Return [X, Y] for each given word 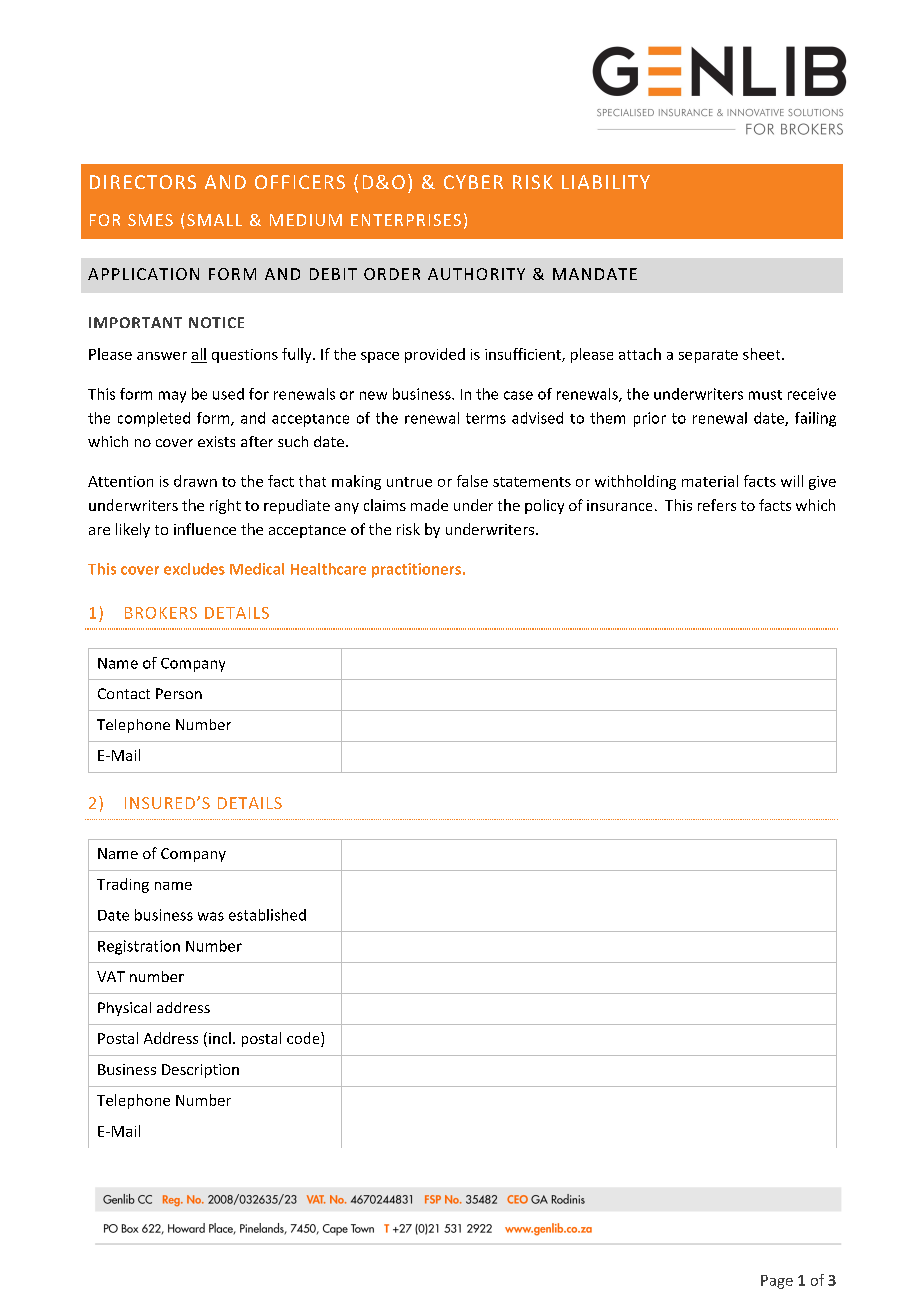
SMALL [214, 220]
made [429, 505]
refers [717, 505]
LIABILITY [606, 182]
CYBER [473, 182]
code [304, 1039]
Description [200, 1071]
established [267, 915]
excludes [194, 569]
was [211, 916]
